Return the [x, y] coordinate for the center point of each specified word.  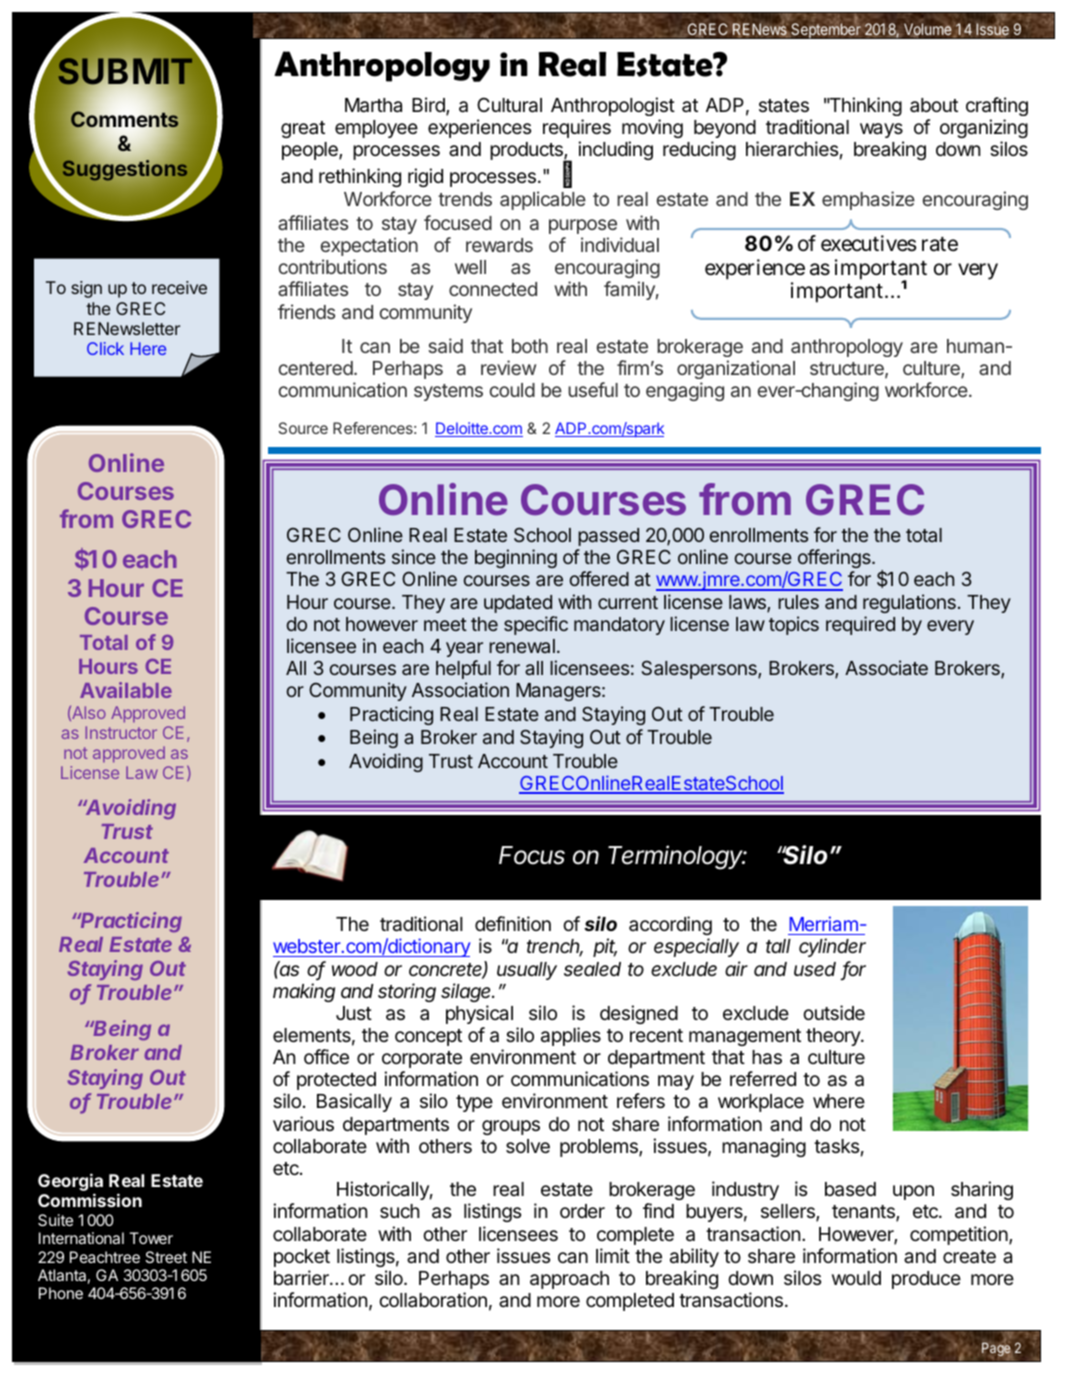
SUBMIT [125, 72]
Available [126, 690]
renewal [522, 646]
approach [569, 1280]
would [856, 1278]
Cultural [509, 105]
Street [166, 1257]
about [934, 105]
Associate [886, 667]
